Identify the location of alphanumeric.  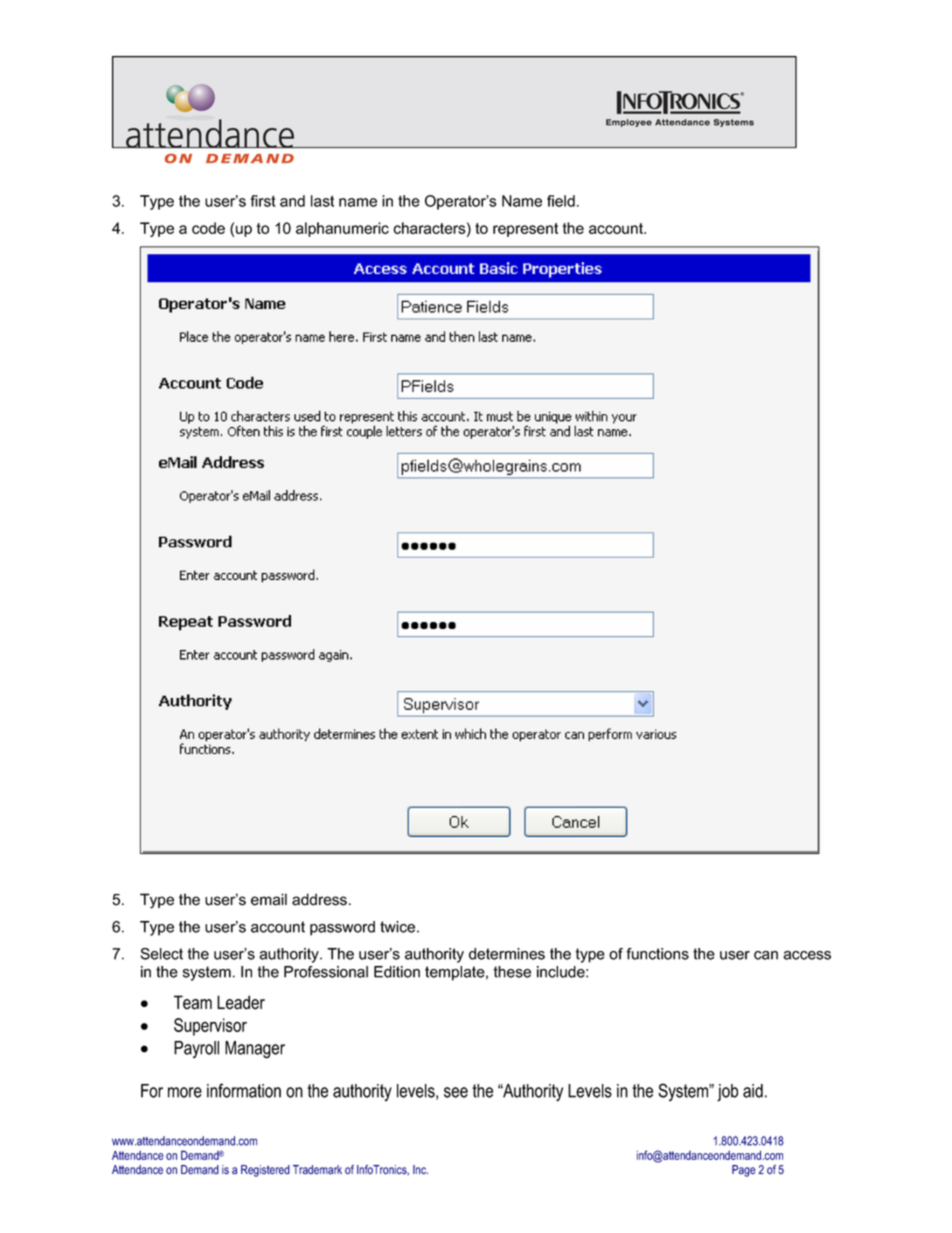
(342, 229).
